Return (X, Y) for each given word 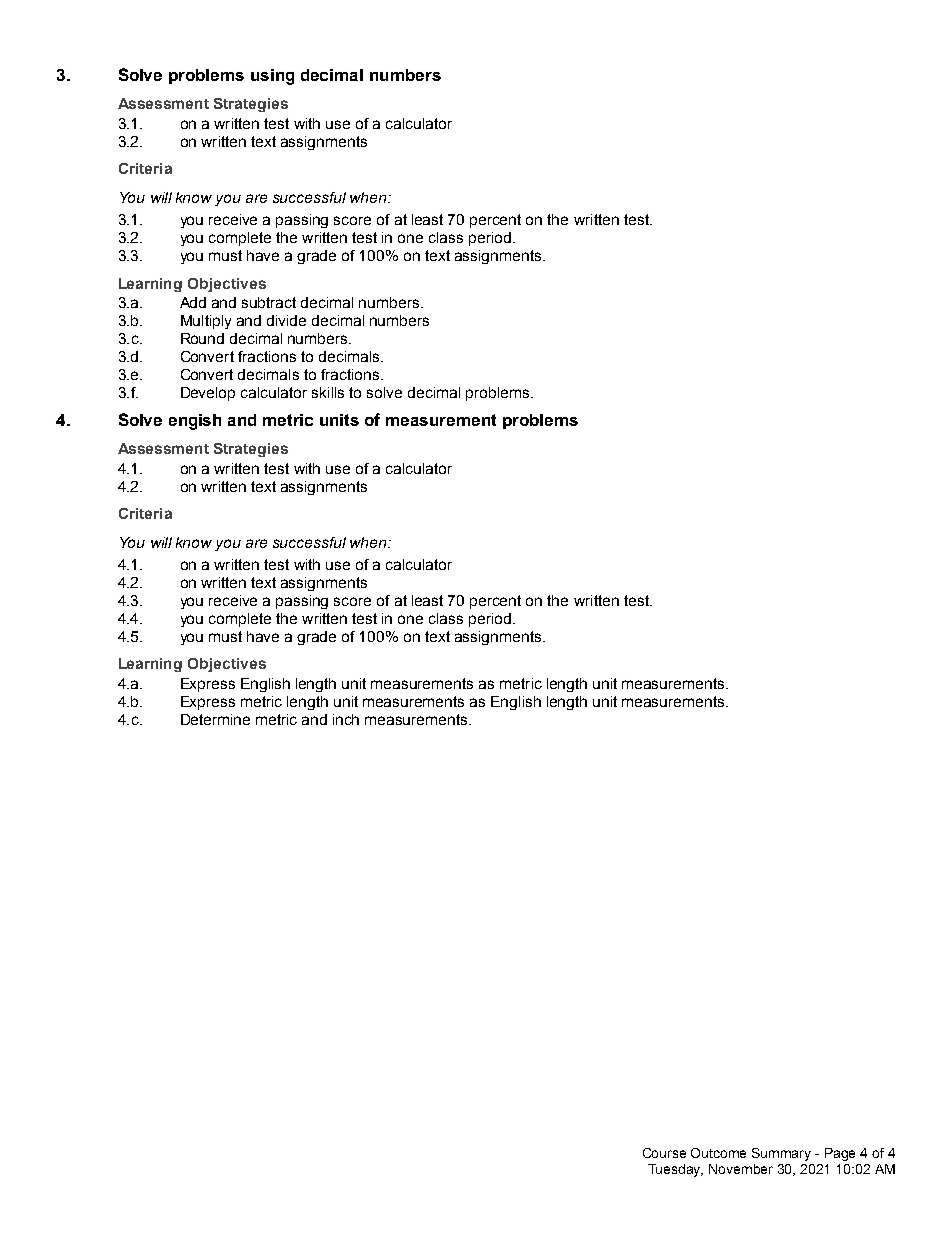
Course (664, 1153)
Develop (208, 394)
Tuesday (675, 1170)
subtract (269, 302)
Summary (781, 1154)
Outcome (718, 1153)
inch (346, 719)
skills (328, 392)
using (272, 77)
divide (286, 320)
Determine (215, 719)
